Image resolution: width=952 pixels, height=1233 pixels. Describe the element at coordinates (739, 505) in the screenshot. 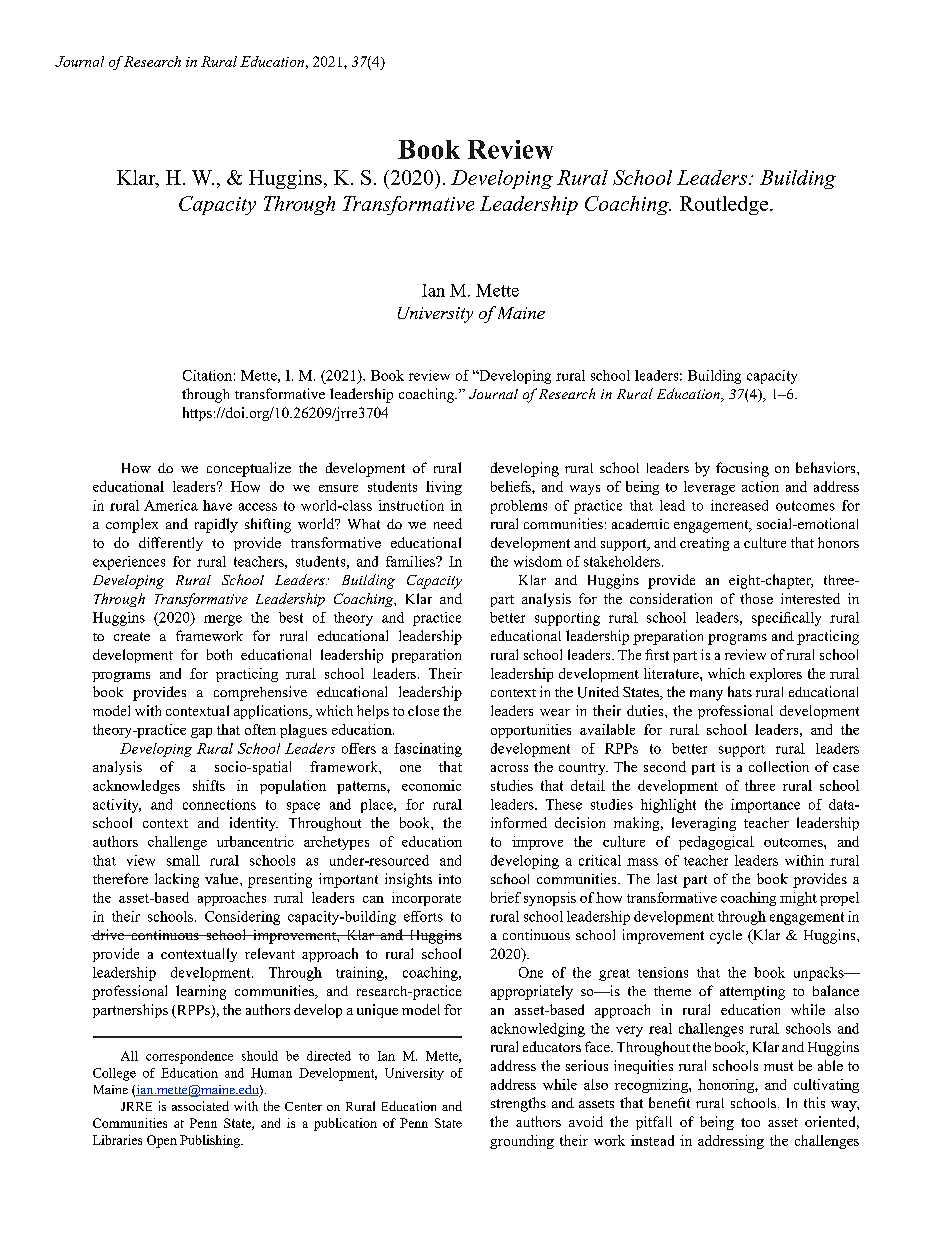

I see `increased` at that location.
